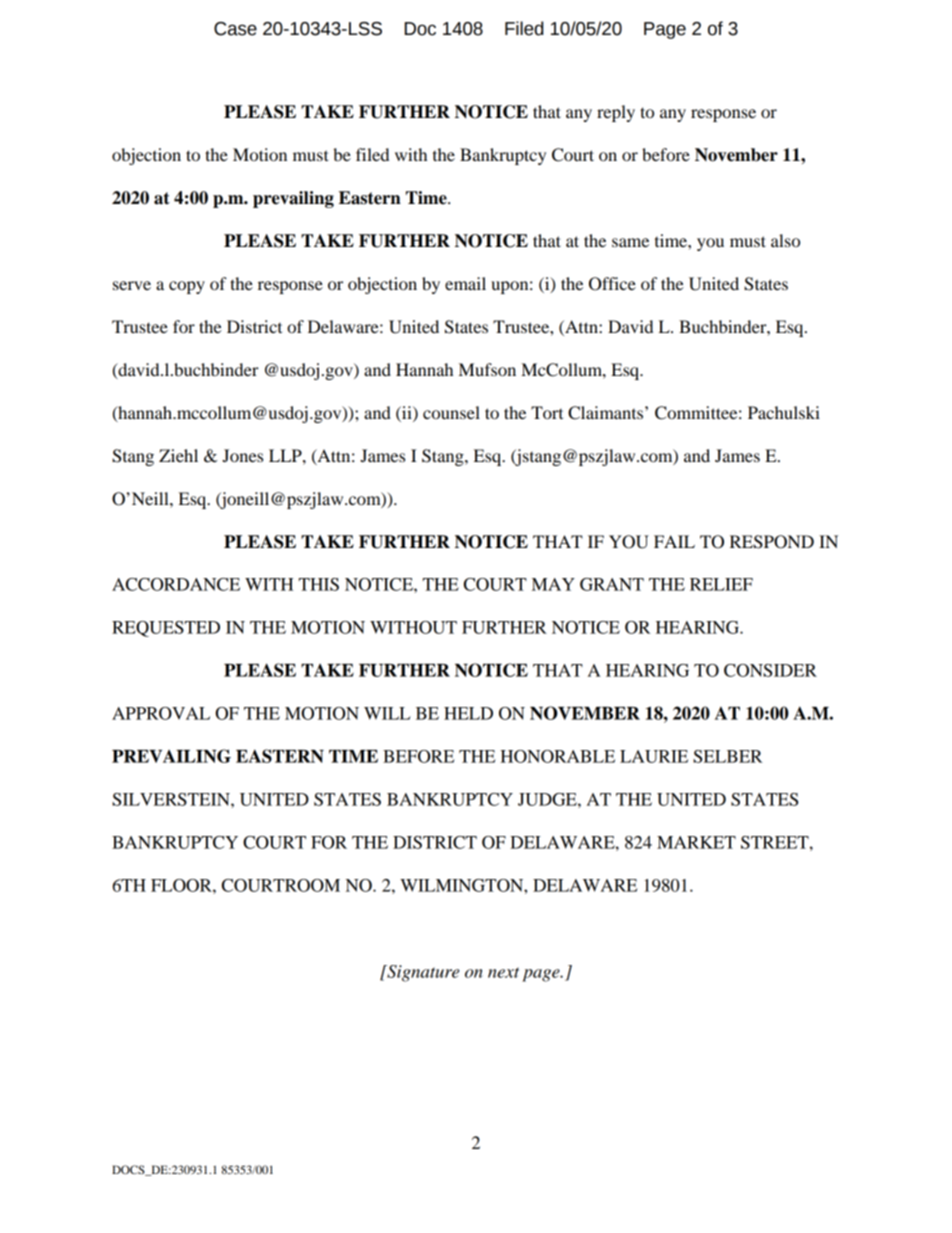  What do you see at coordinates (235, 29) in the screenshot?
I see `Case` at bounding box center [235, 29].
